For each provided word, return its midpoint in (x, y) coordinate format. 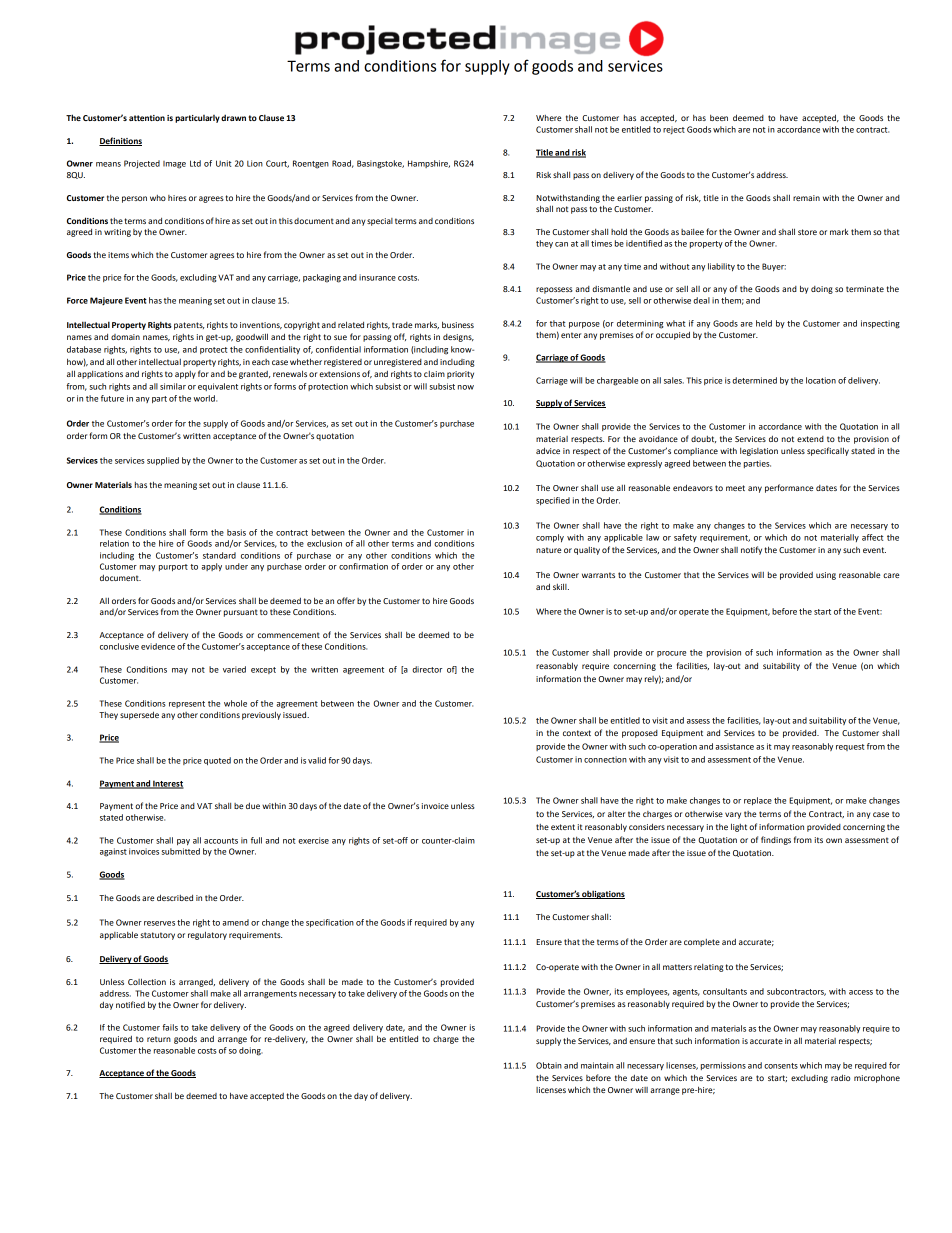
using (826, 576)
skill (561, 586)
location (821, 380)
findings (776, 840)
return (159, 1039)
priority (460, 375)
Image (174, 165)
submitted (181, 851)
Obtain (549, 1065)
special (380, 222)
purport (173, 567)
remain (806, 198)
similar (173, 386)
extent (563, 827)
